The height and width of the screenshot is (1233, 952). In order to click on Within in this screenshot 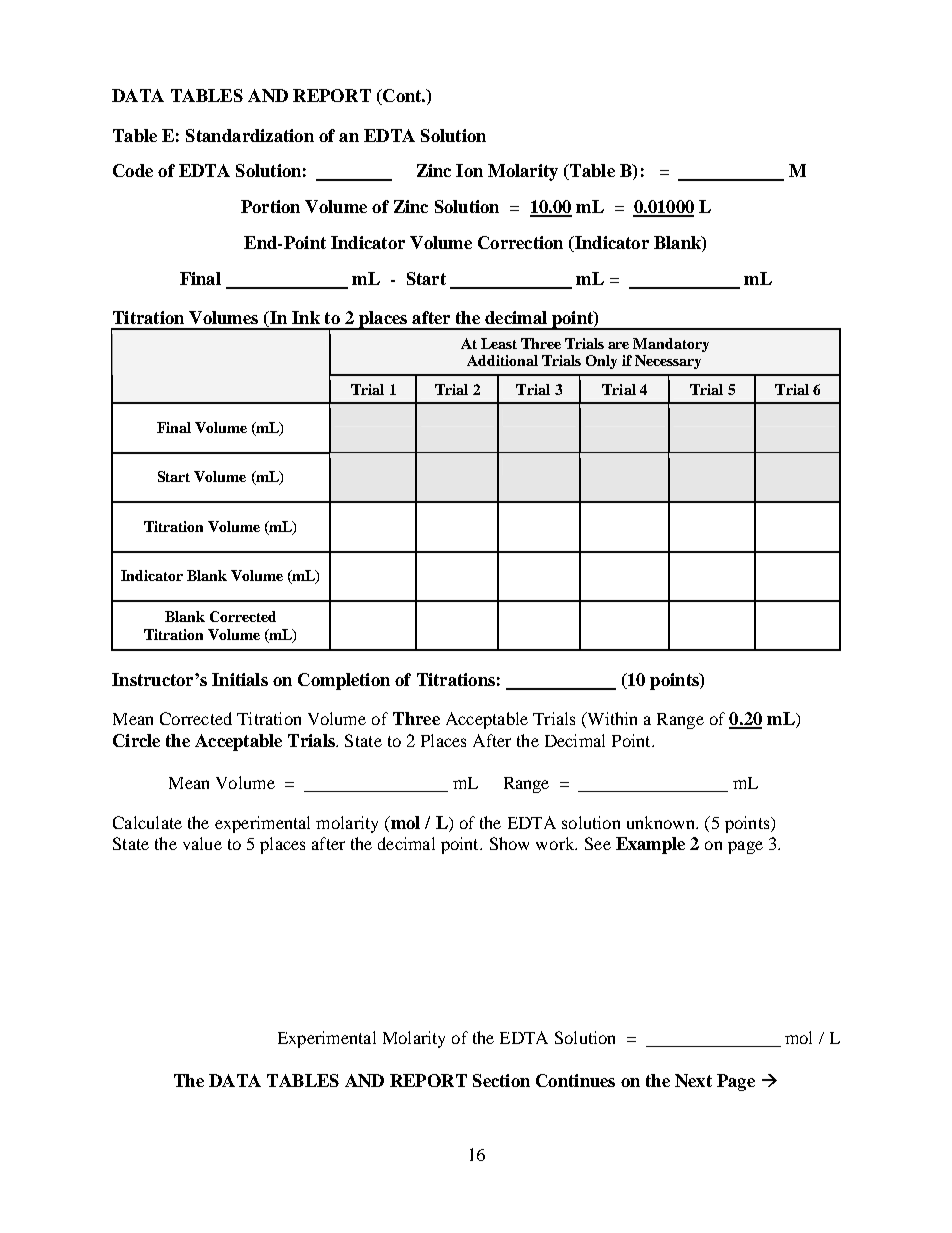, I will do `click(611, 720)`.
